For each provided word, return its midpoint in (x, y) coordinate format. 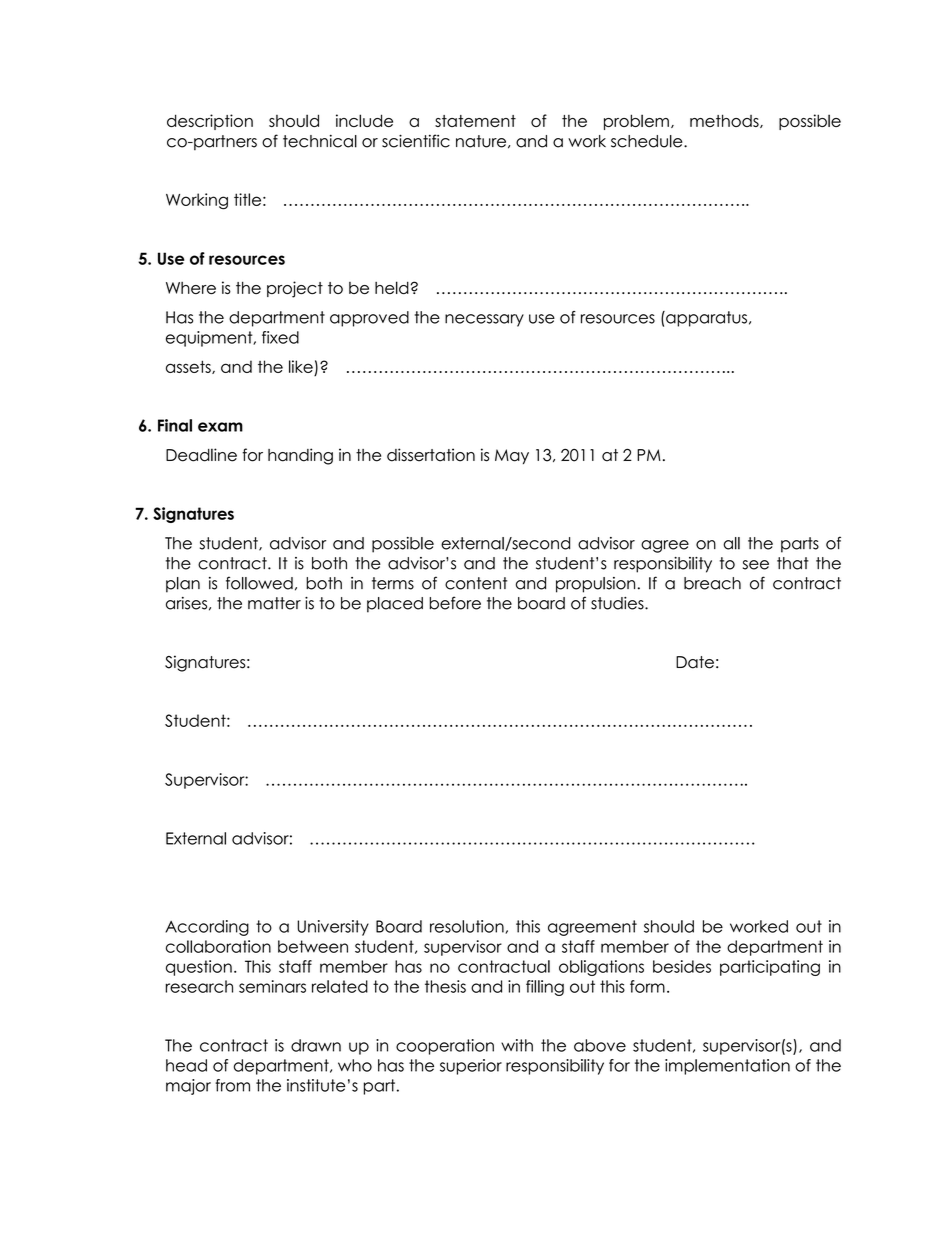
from (232, 1085)
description (210, 122)
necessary (484, 320)
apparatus (705, 319)
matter (274, 603)
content (476, 583)
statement (475, 121)
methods (725, 121)
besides (682, 966)
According (207, 928)
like (301, 366)
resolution (468, 927)
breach (712, 583)
